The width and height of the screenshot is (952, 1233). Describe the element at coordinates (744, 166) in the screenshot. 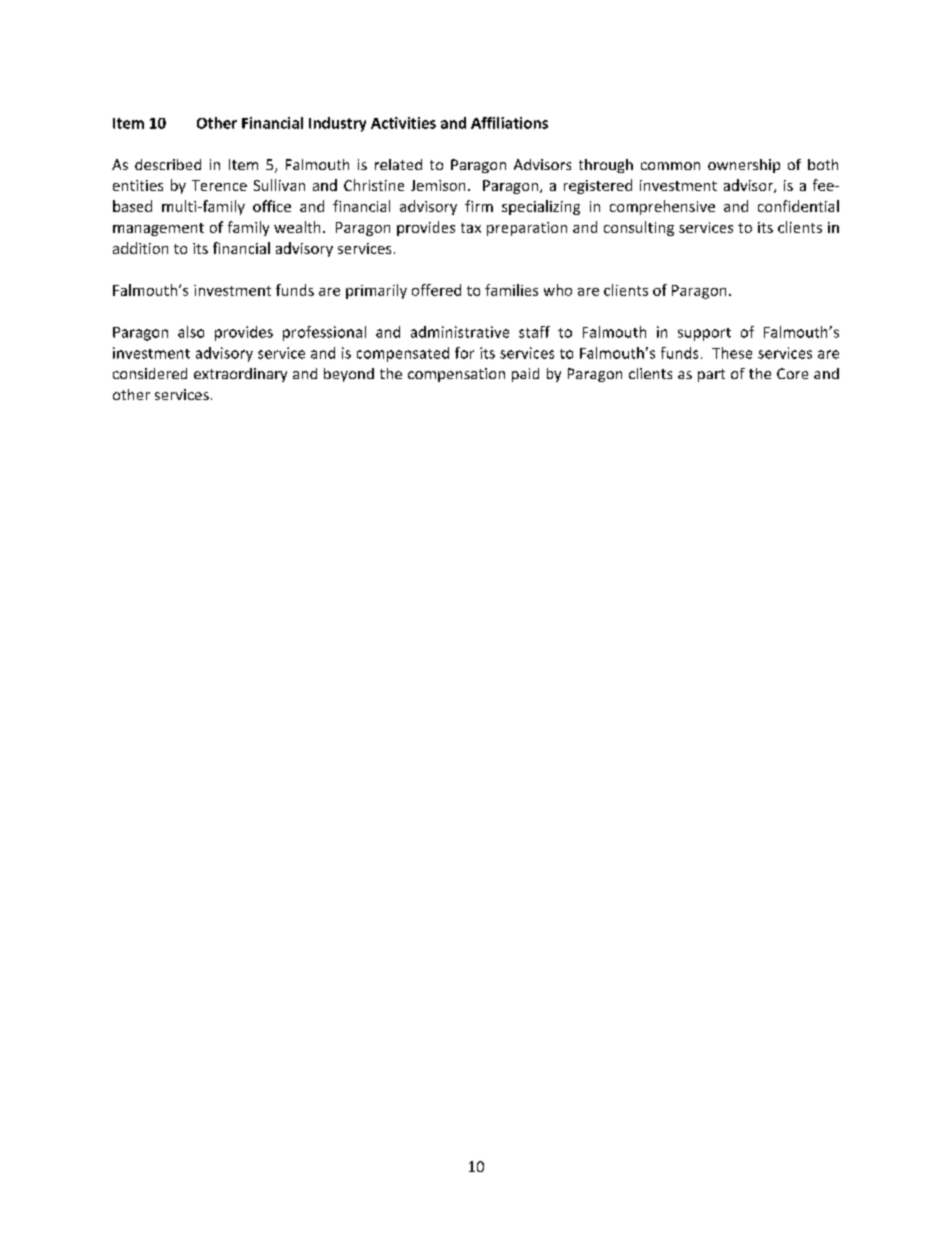

I see `ownership` at that location.
